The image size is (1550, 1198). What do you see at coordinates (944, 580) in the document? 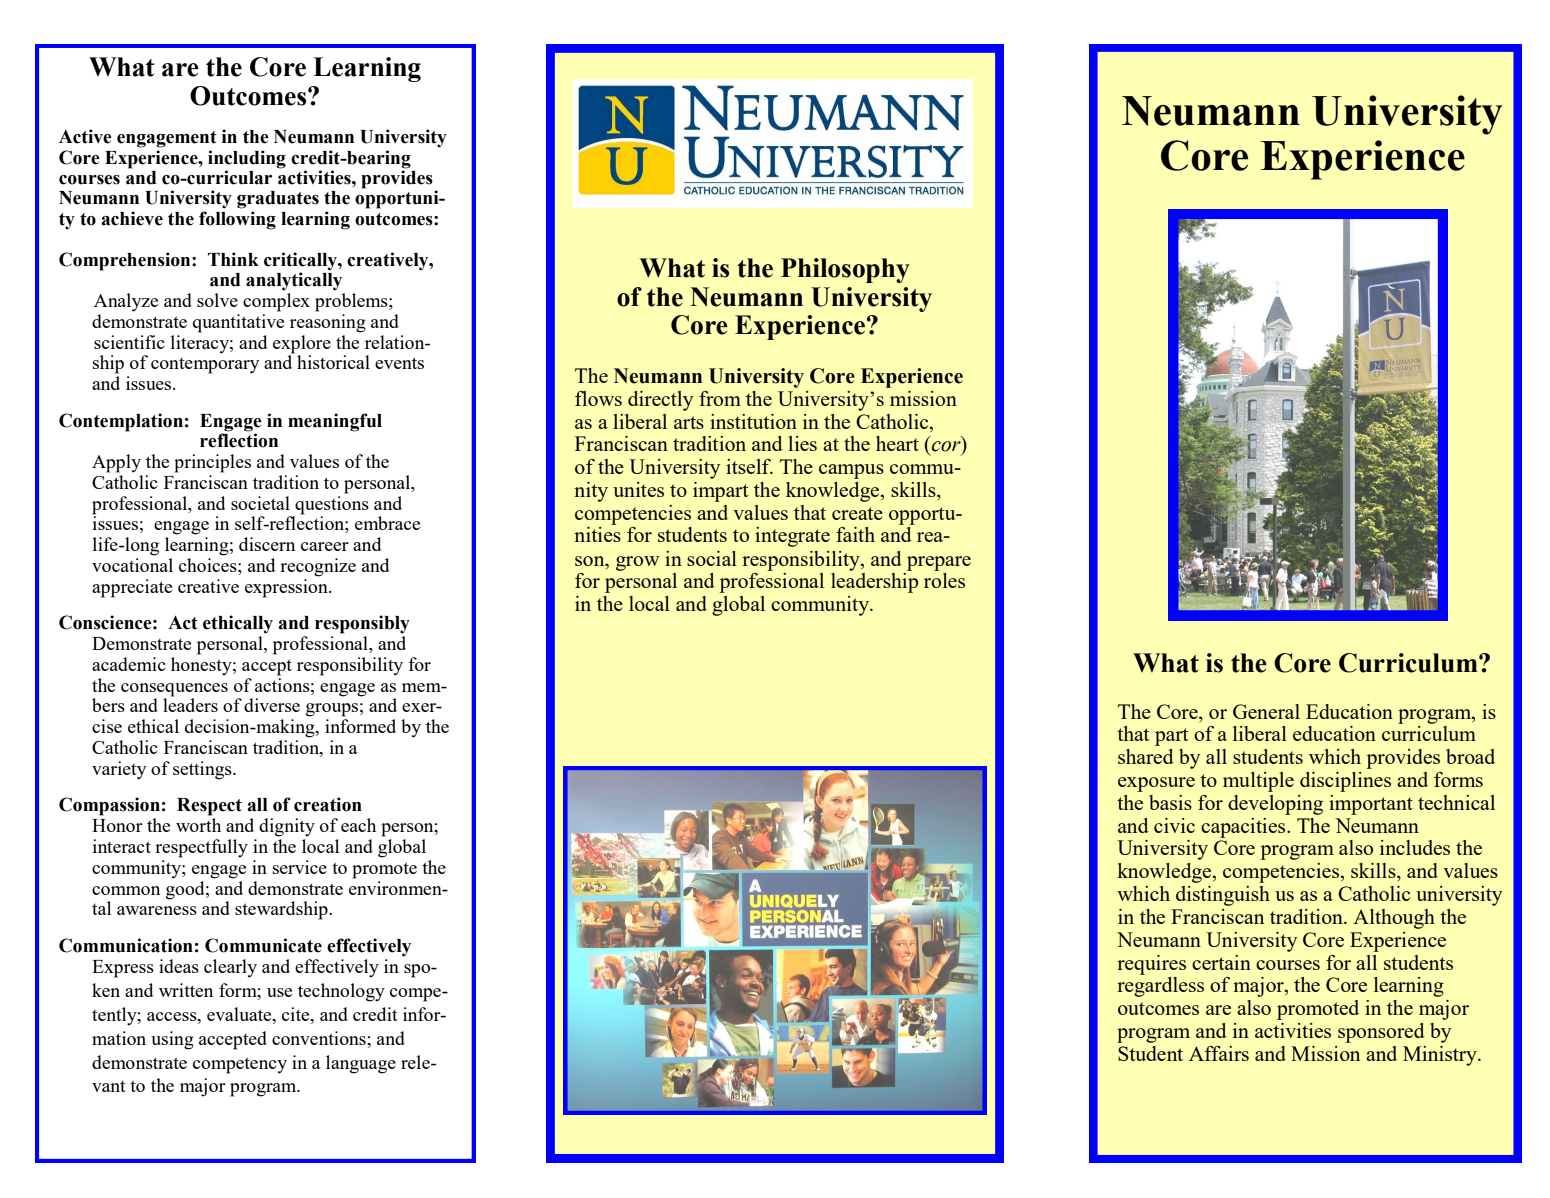
I see `roles` at bounding box center [944, 580].
